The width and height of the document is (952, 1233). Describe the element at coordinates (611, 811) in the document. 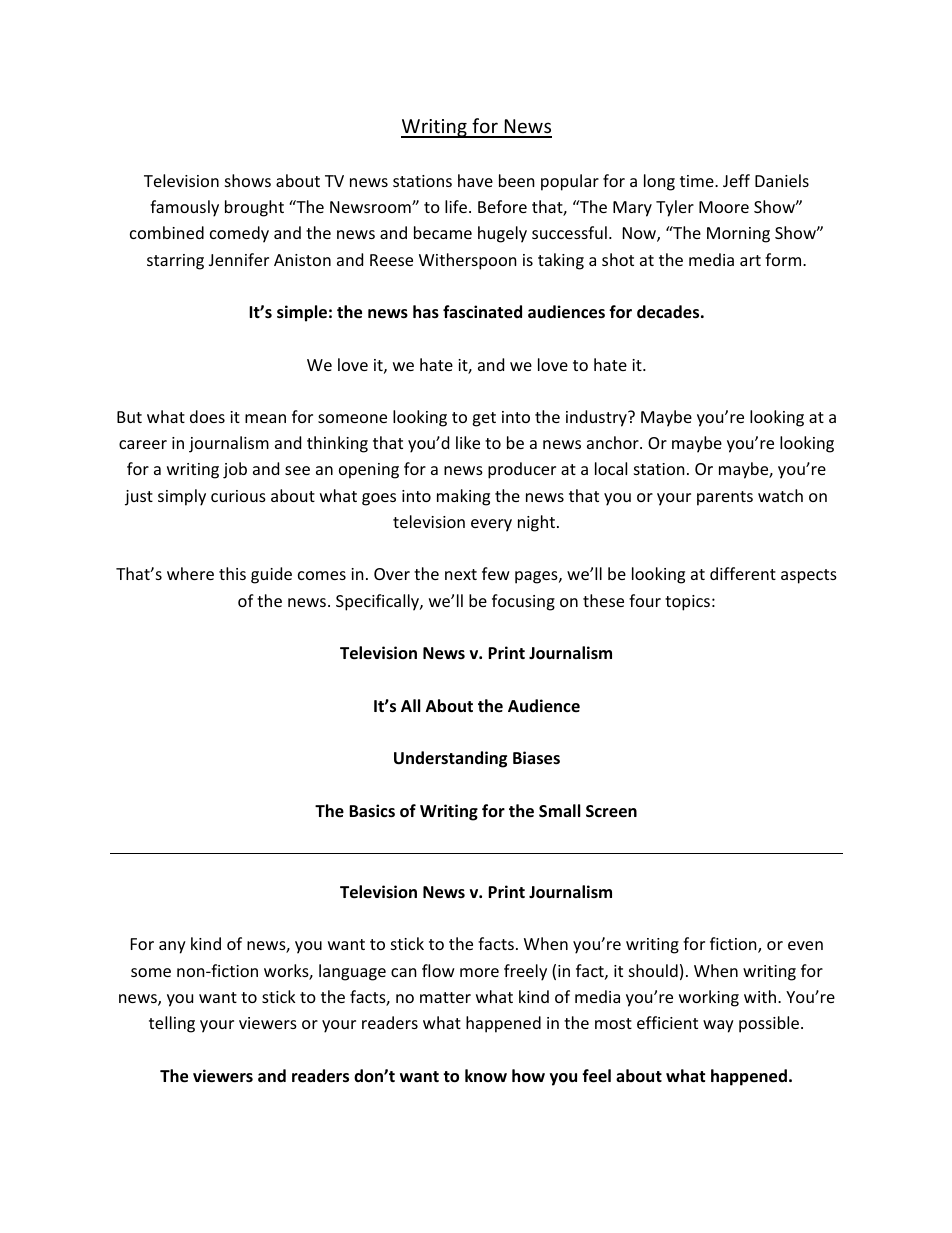

I see `Screen` at that location.
